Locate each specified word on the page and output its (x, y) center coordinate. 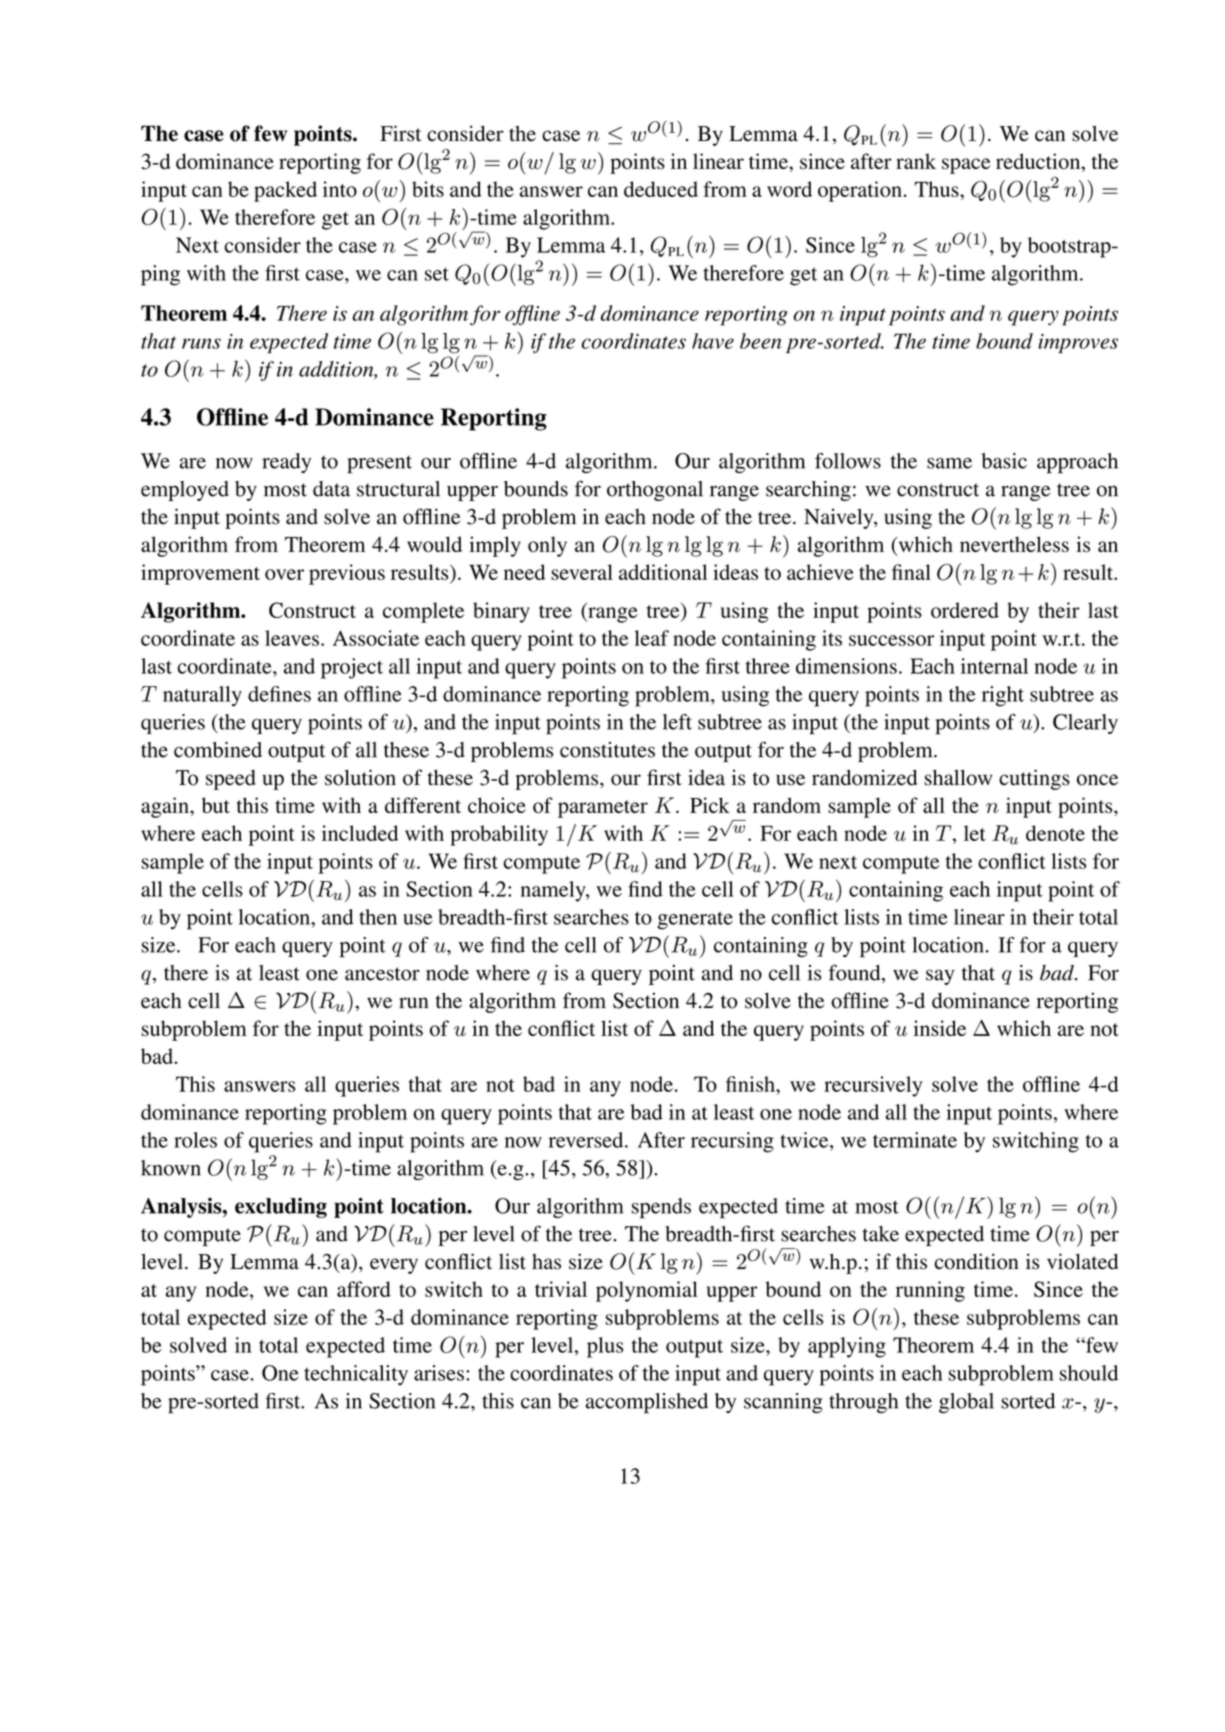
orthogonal (655, 491)
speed (231, 780)
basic (1004, 461)
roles (195, 1140)
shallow (958, 777)
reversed (587, 1140)
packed (285, 191)
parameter (603, 809)
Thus (938, 189)
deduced (661, 189)
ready (286, 463)
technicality (356, 1375)
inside (940, 1028)
